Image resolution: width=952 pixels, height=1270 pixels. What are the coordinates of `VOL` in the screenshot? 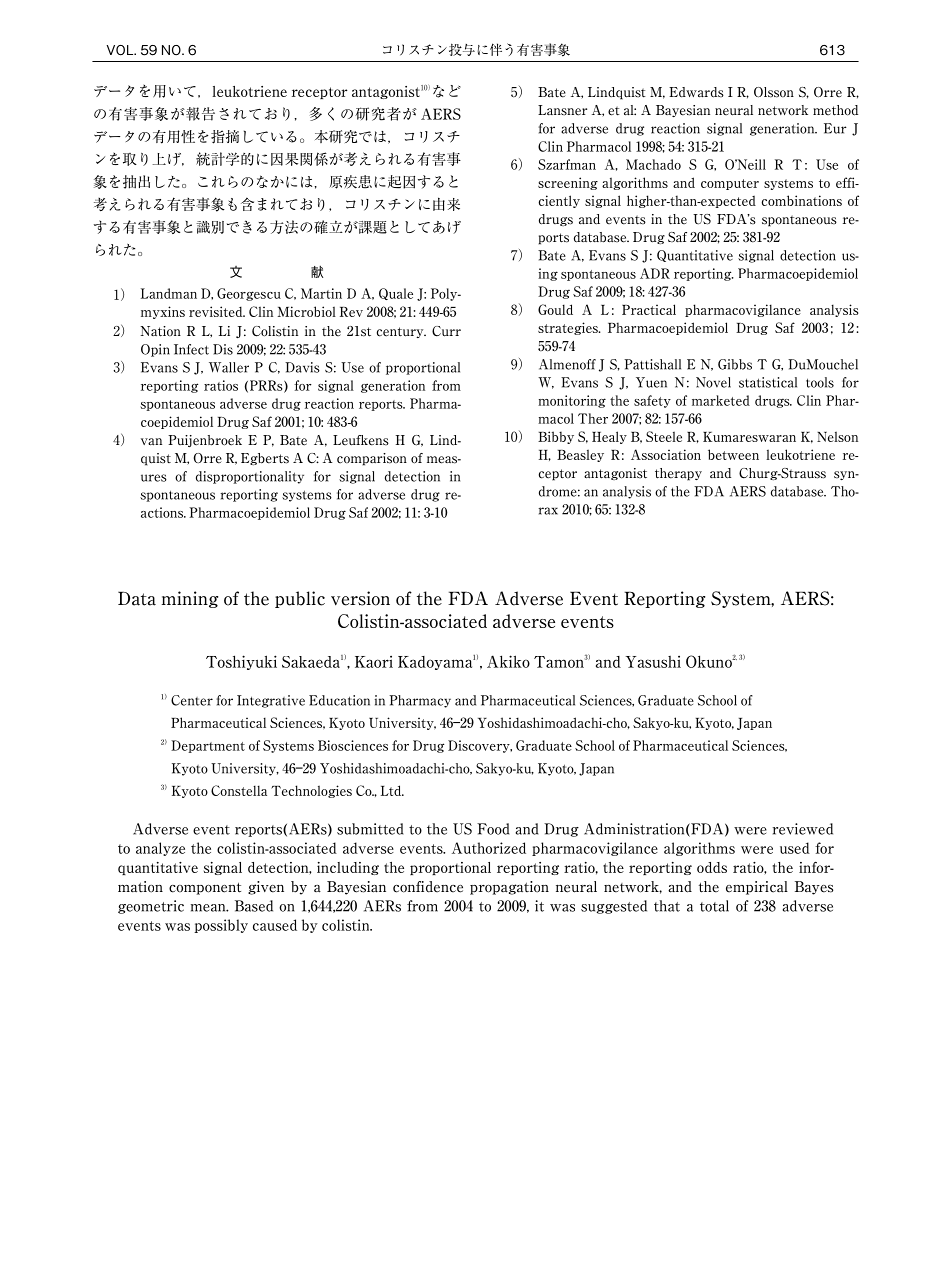 It's located at (120, 50).
